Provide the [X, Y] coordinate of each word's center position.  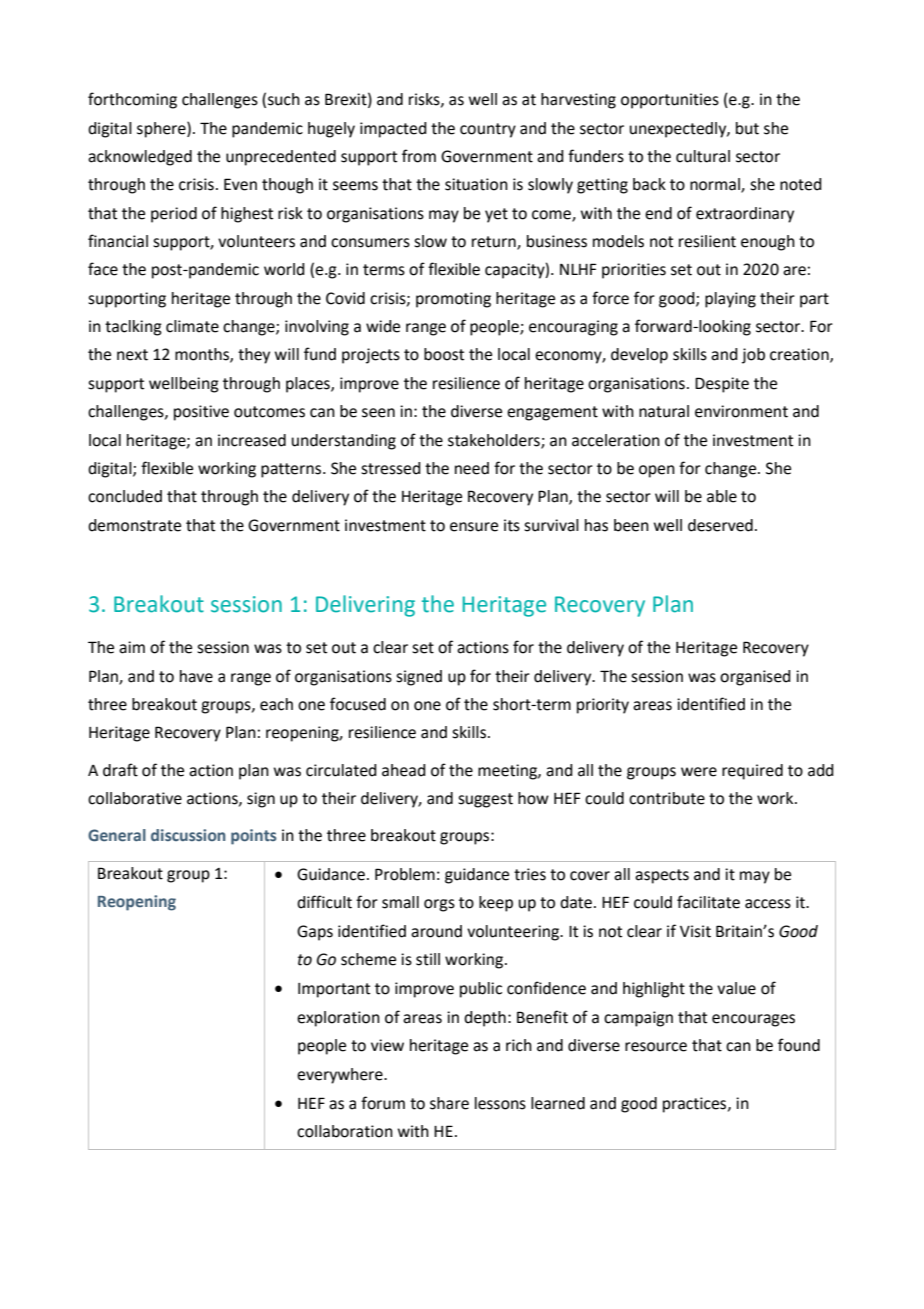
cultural [703, 156]
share [449, 1103]
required [752, 772]
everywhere [341, 1076]
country [488, 130]
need [472, 468]
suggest [485, 800]
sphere [162, 130]
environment [741, 411]
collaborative [135, 798]
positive [201, 413]
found [799, 1045]
